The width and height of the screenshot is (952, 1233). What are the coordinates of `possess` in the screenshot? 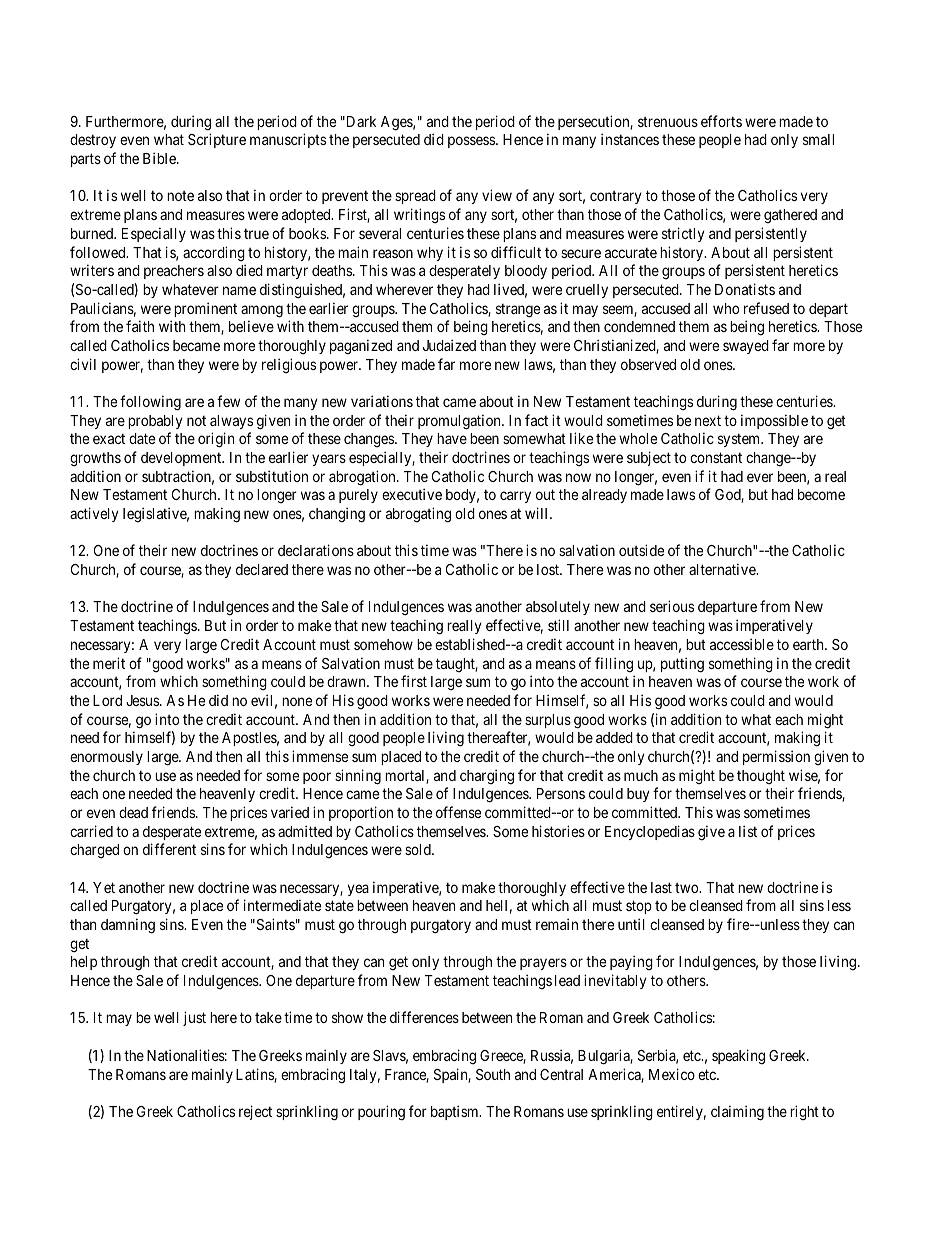 It's located at (472, 142).
